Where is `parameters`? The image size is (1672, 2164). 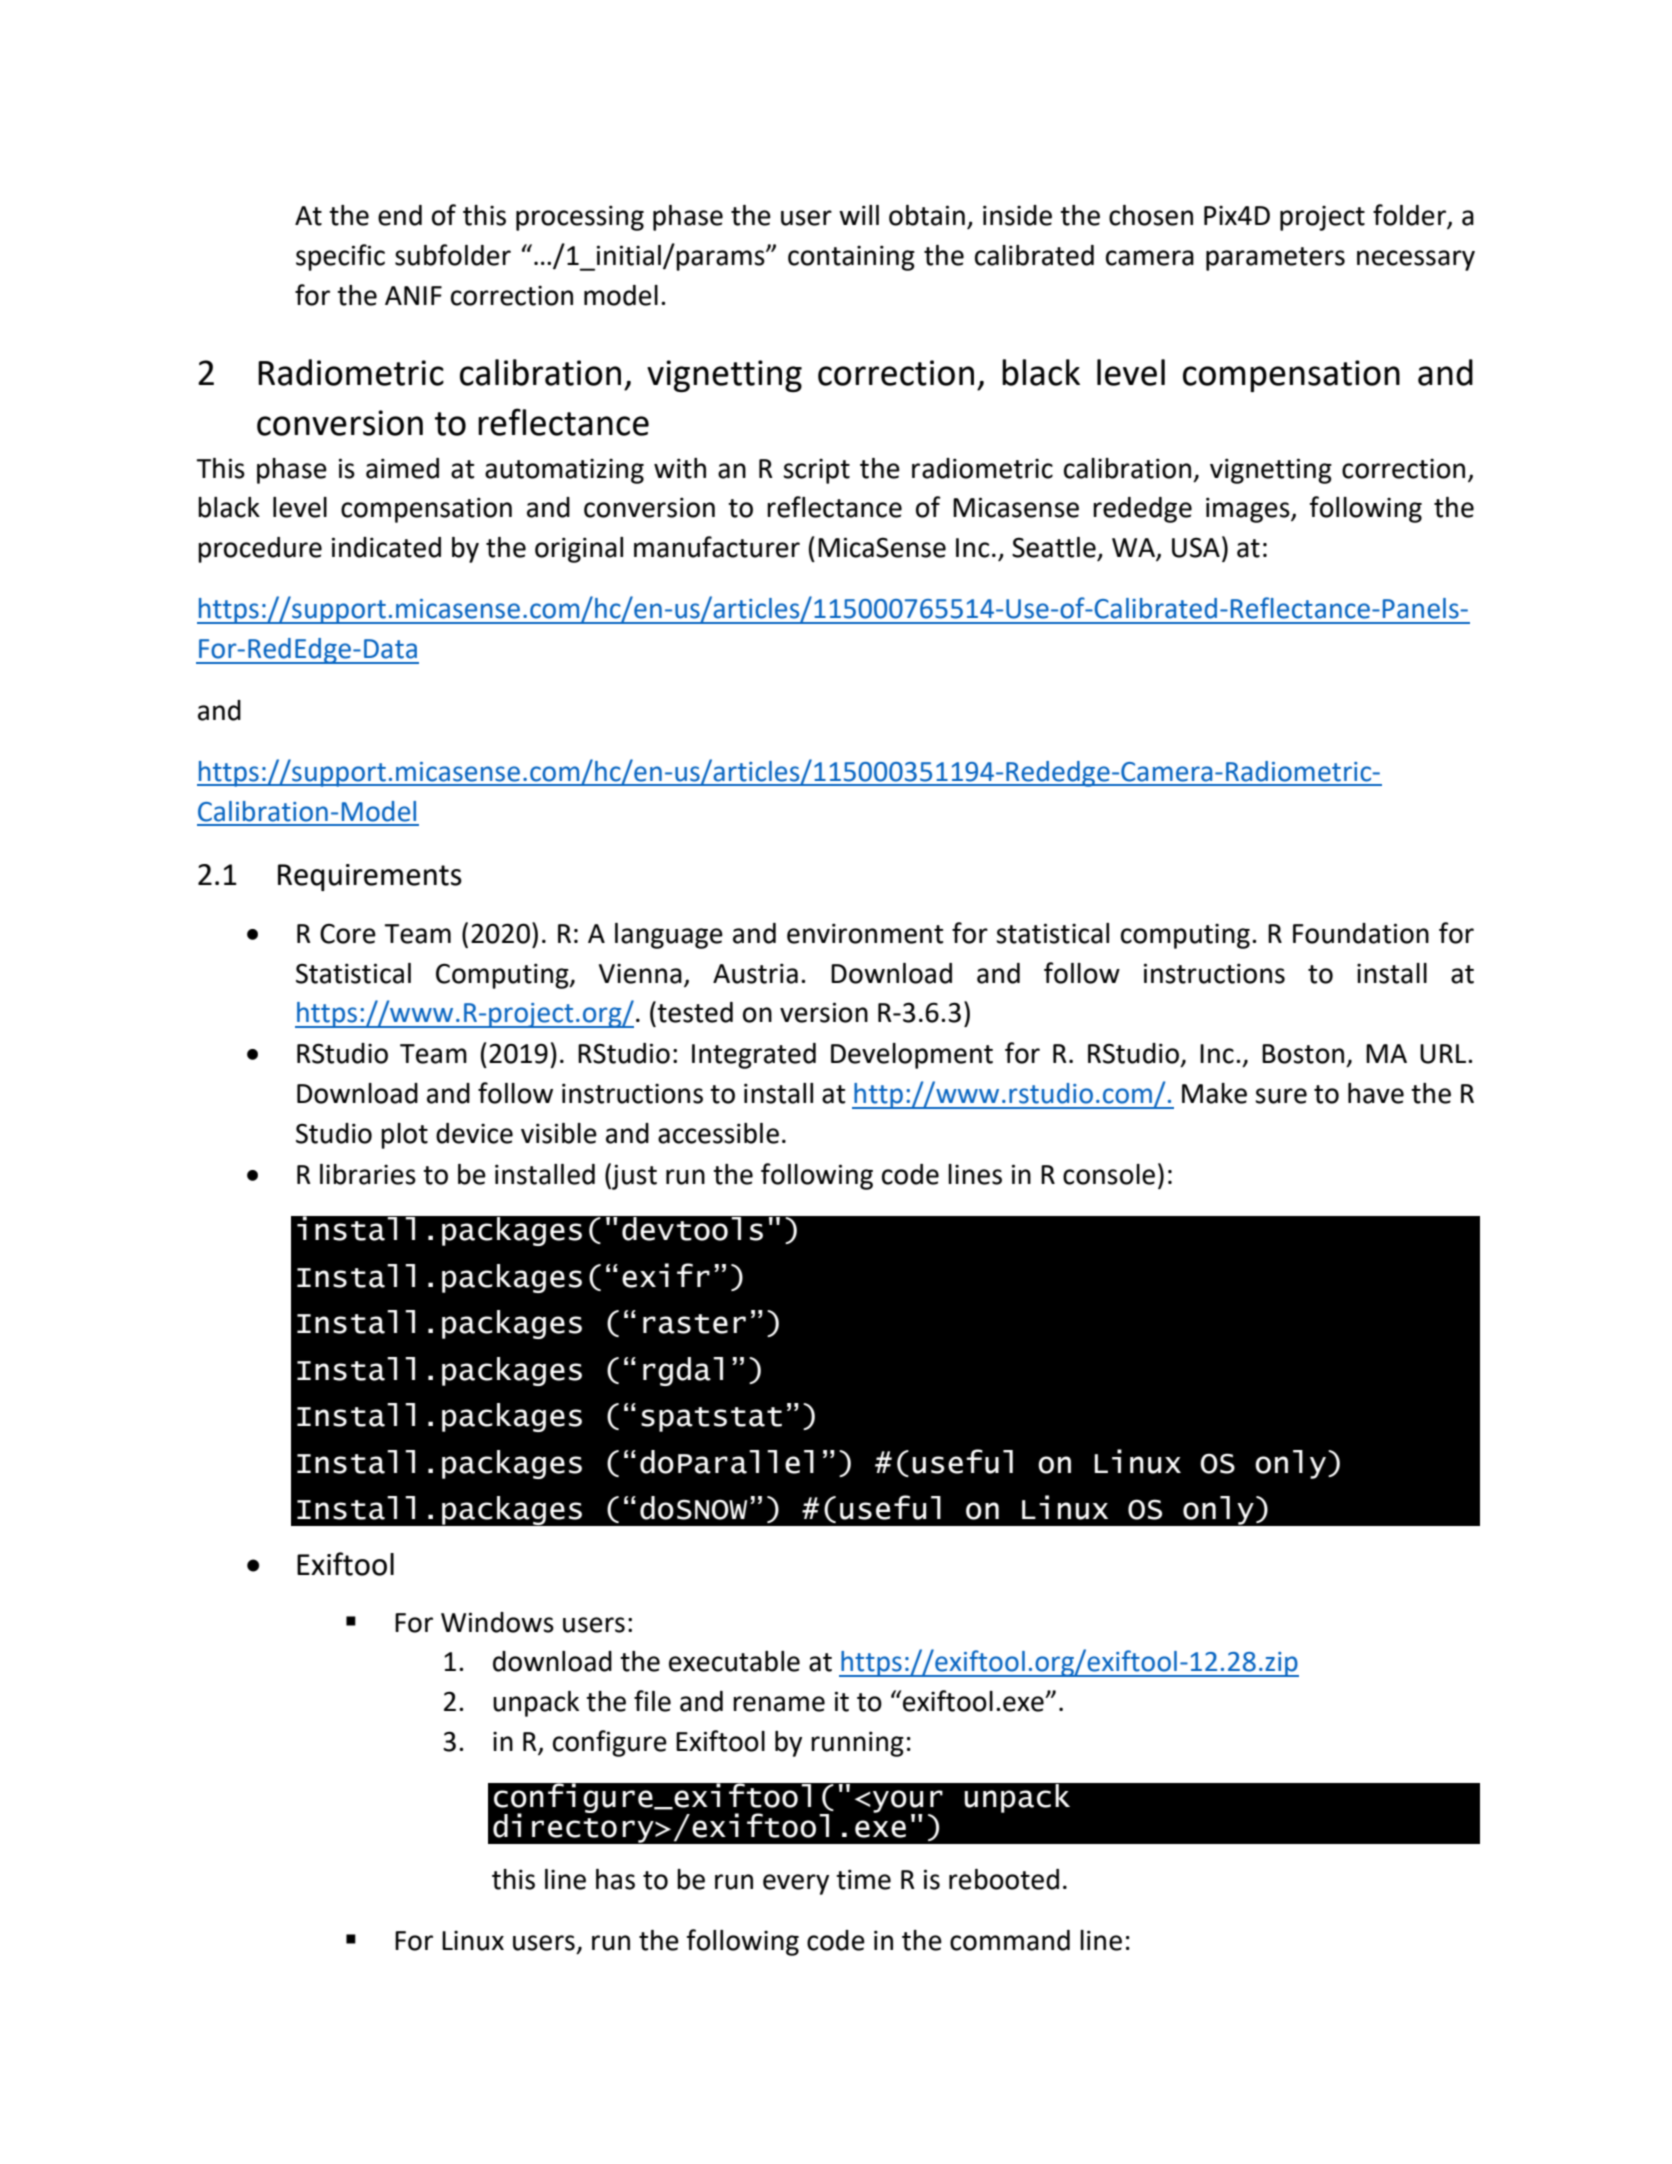
parameters is located at coordinates (1275, 259).
